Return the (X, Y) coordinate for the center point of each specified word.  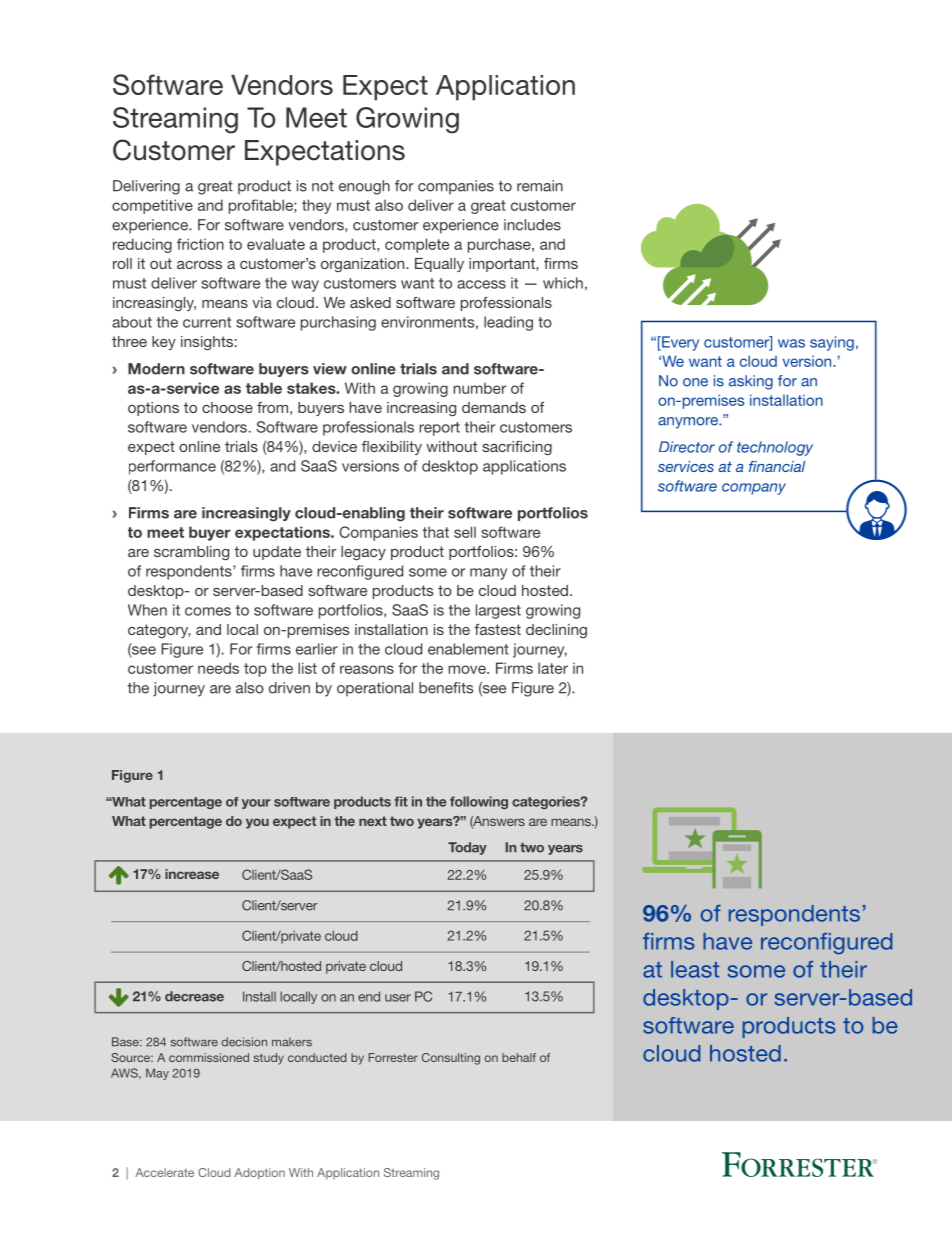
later (553, 668)
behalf (519, 1057)
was (791, 343)
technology (775, 448)
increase (192, 874)
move (468, 669)
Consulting (451, 1059)
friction (200, 244)
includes (532, 225)
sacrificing (517, 448)
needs (218, 668)
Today (467, 848)
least (695, 969)
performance (172, 467)
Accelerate (164, 1172)
